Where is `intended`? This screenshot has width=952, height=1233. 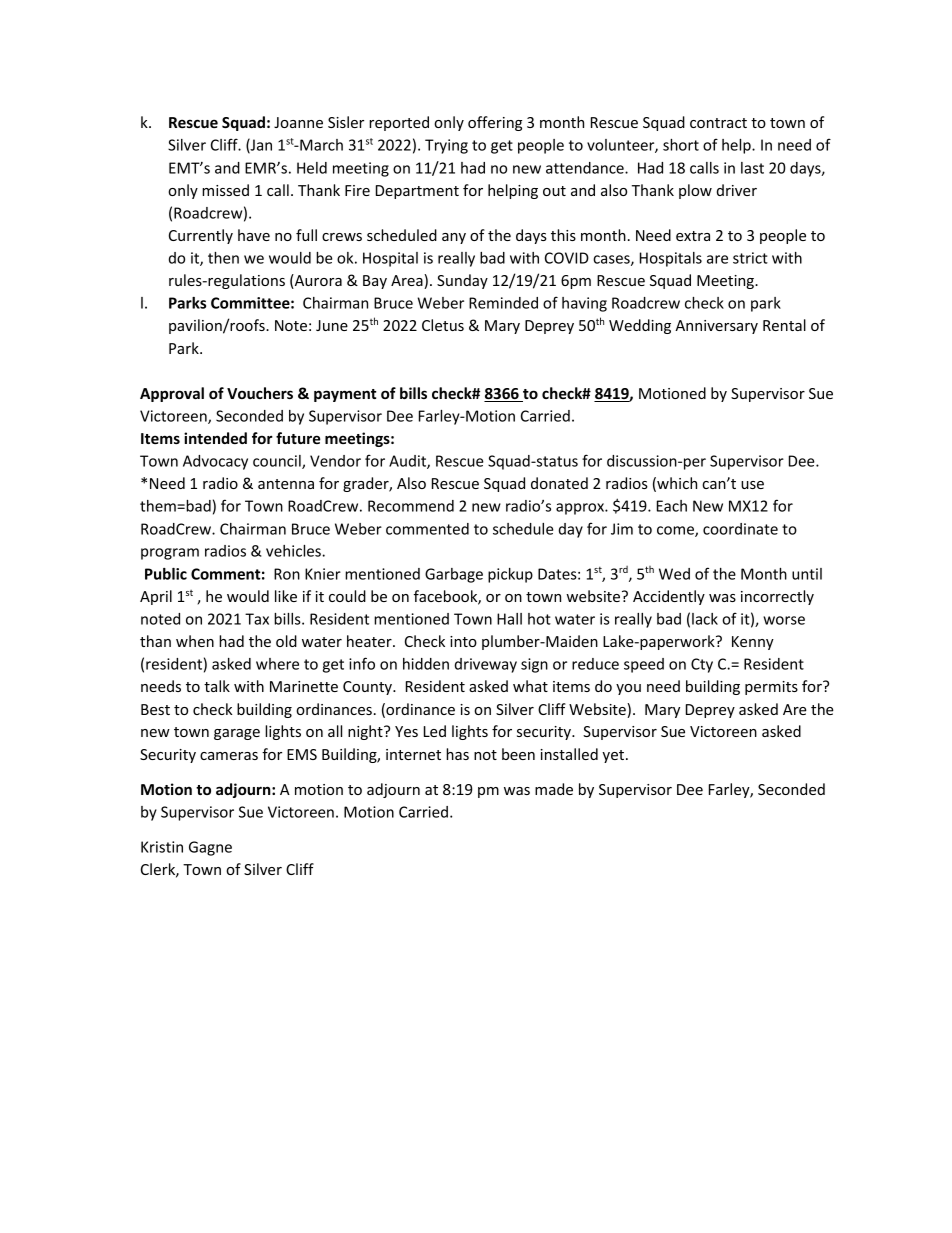
intended is located at coordinates (215, 438).
